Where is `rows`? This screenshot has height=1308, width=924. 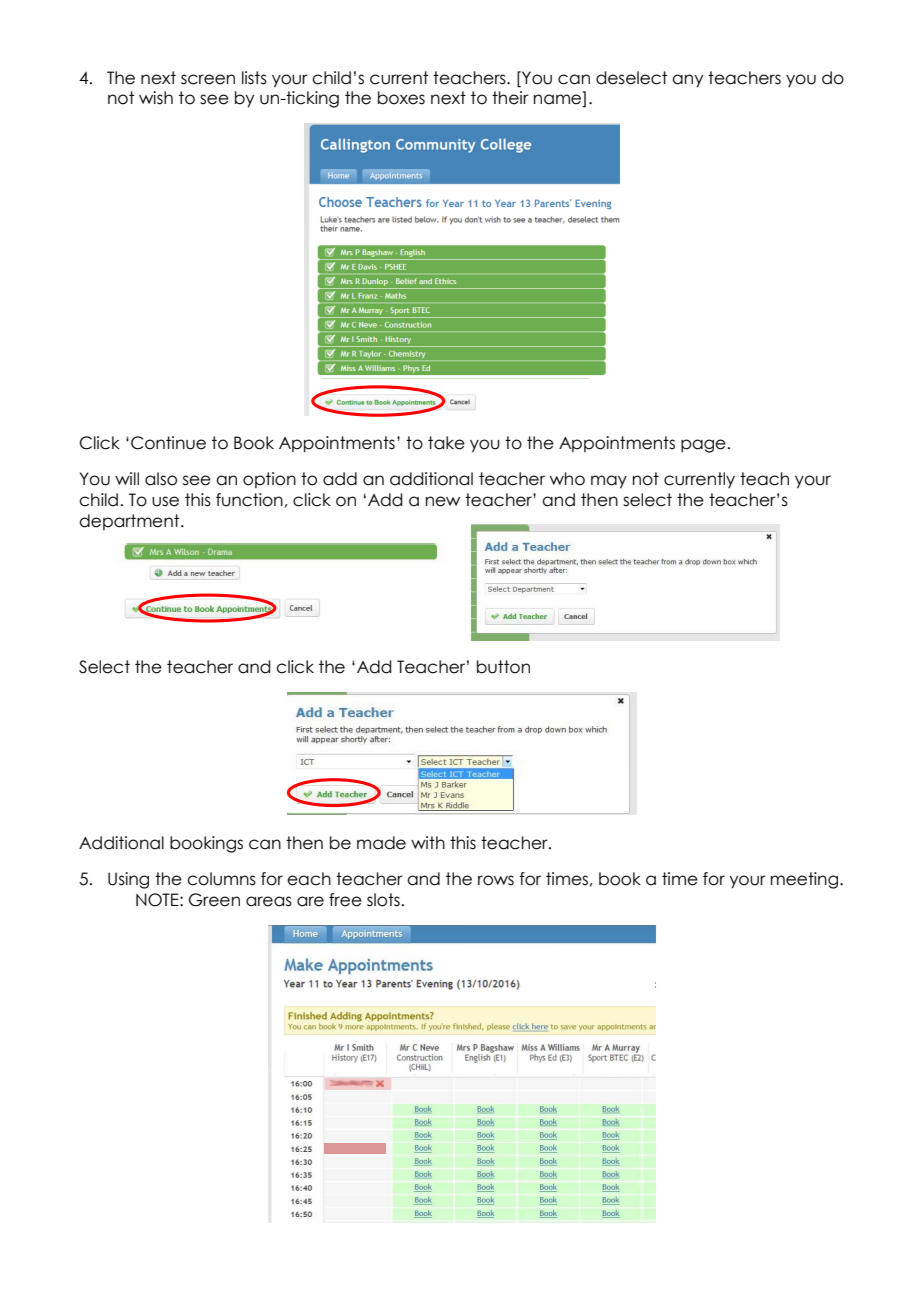
rows is located at coordinates (496, 880).
